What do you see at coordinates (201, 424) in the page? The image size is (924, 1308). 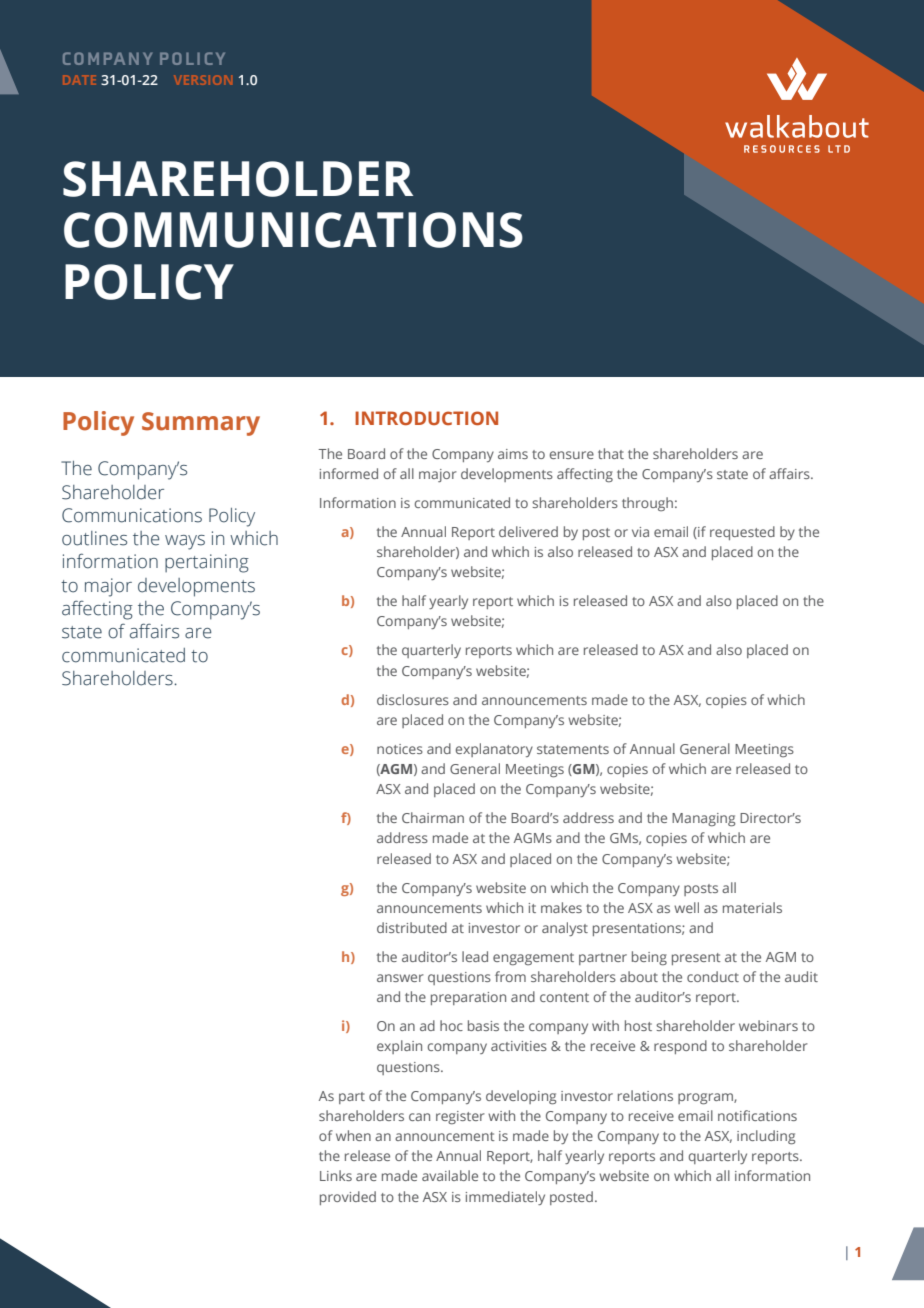 I see `Summary` at bounding box center [201, 424].
